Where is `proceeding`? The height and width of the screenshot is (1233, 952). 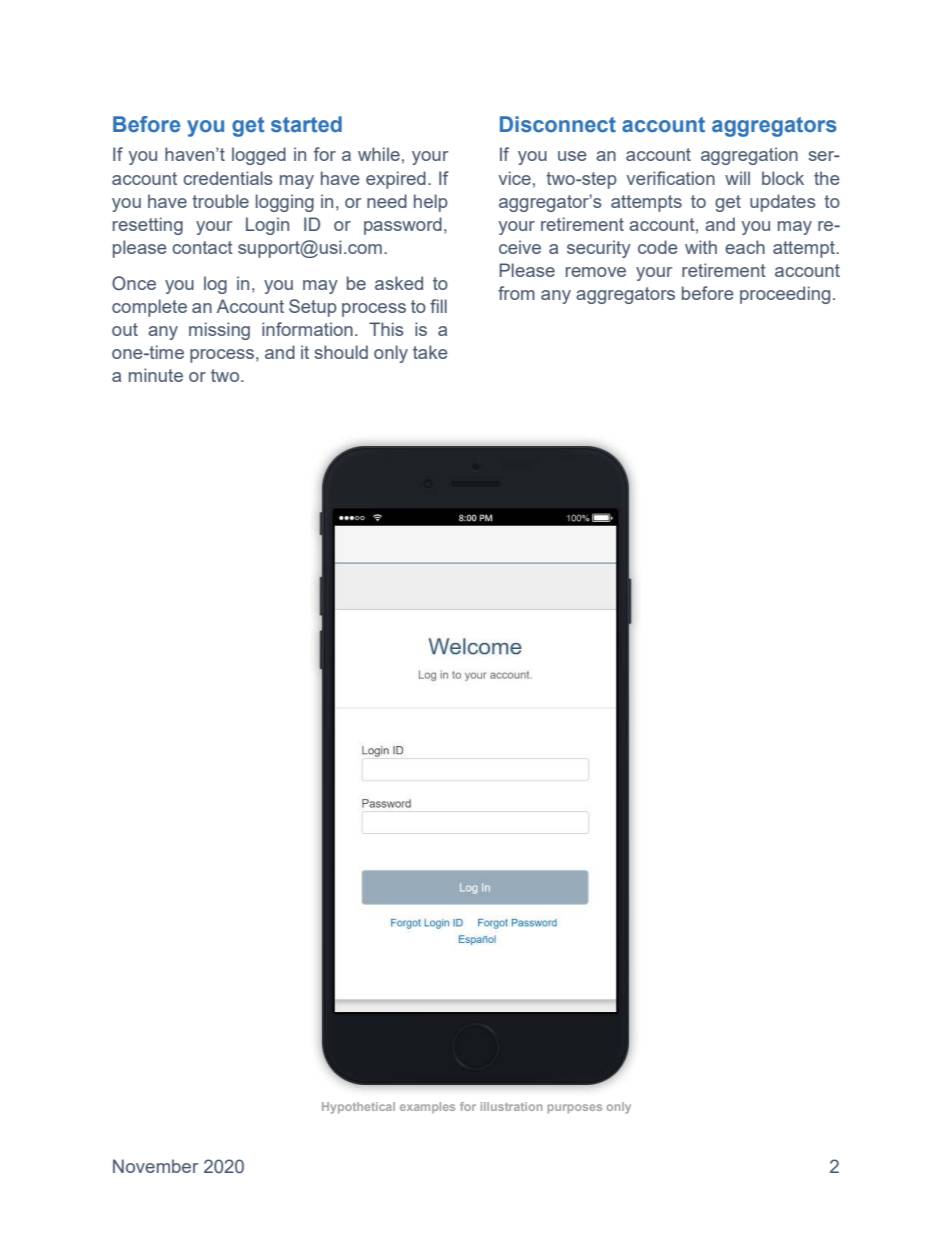 proceeding is located at coordinates (785, 295).
